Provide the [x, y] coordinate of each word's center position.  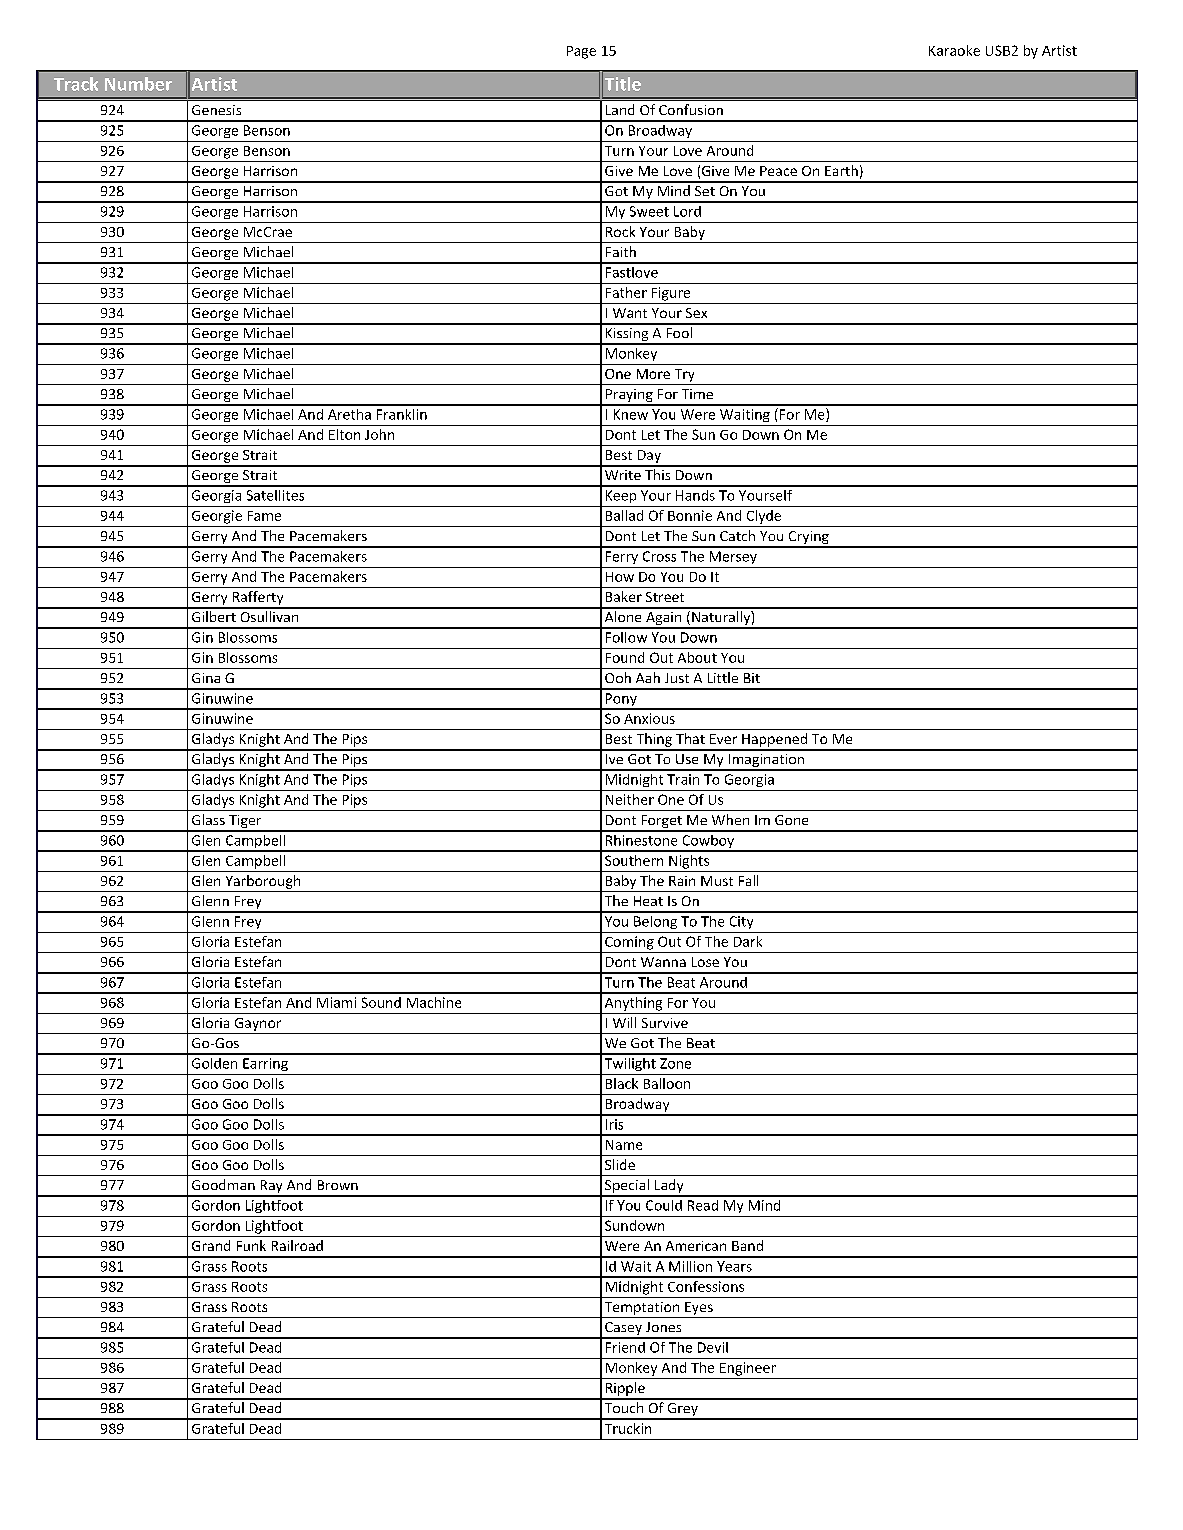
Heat [648, 901]
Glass [208, 819]
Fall [748, 880]
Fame [264, 516]
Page [581, 52]
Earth [841, 170]
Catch [737, 535]
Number [138, 84]
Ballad [624, 515]
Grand [211, 1245]
